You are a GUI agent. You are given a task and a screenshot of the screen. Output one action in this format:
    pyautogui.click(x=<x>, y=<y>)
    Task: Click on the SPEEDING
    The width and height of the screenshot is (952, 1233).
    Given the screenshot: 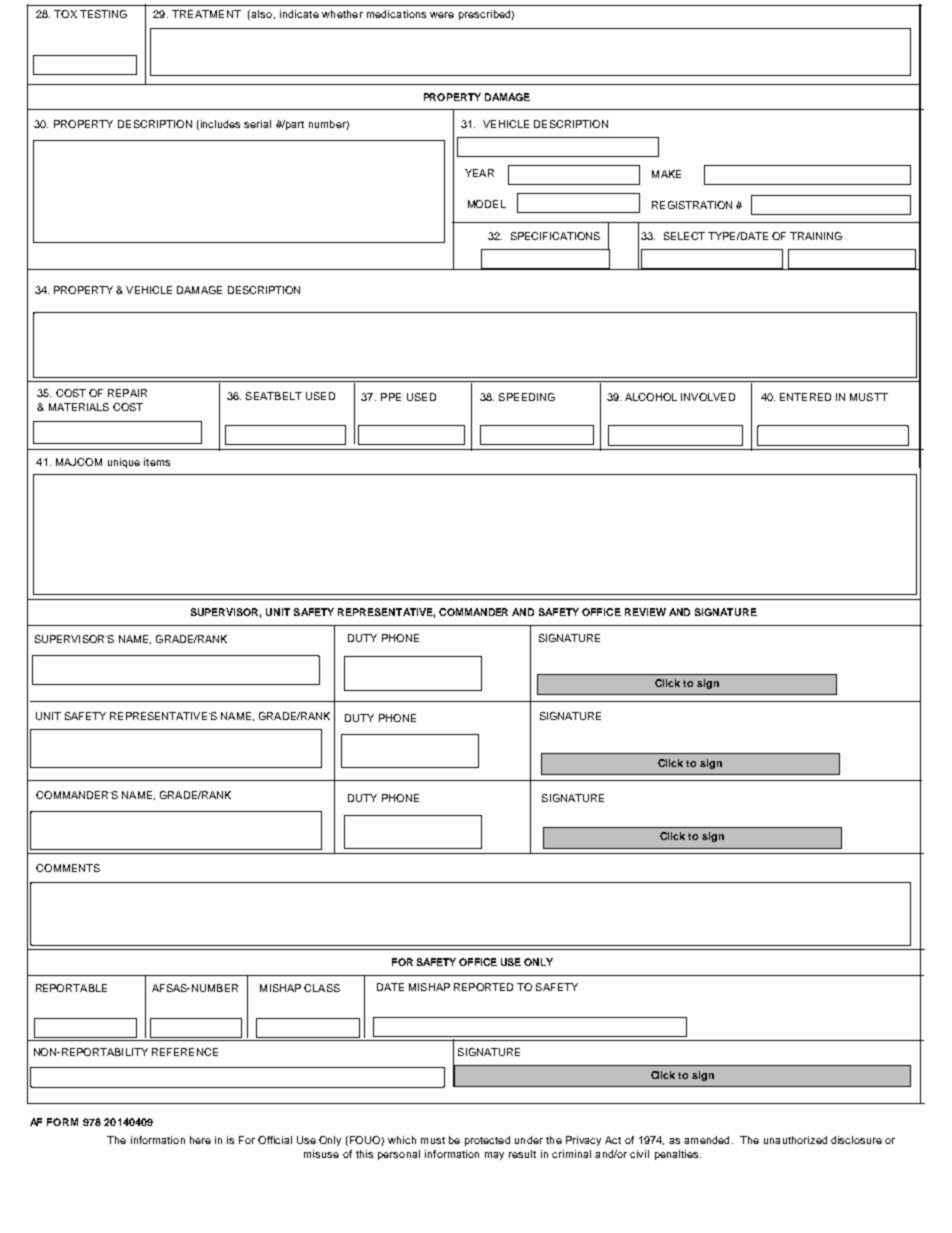 What is the action you would take?
    pyautogui.click(x=527, y=397)
